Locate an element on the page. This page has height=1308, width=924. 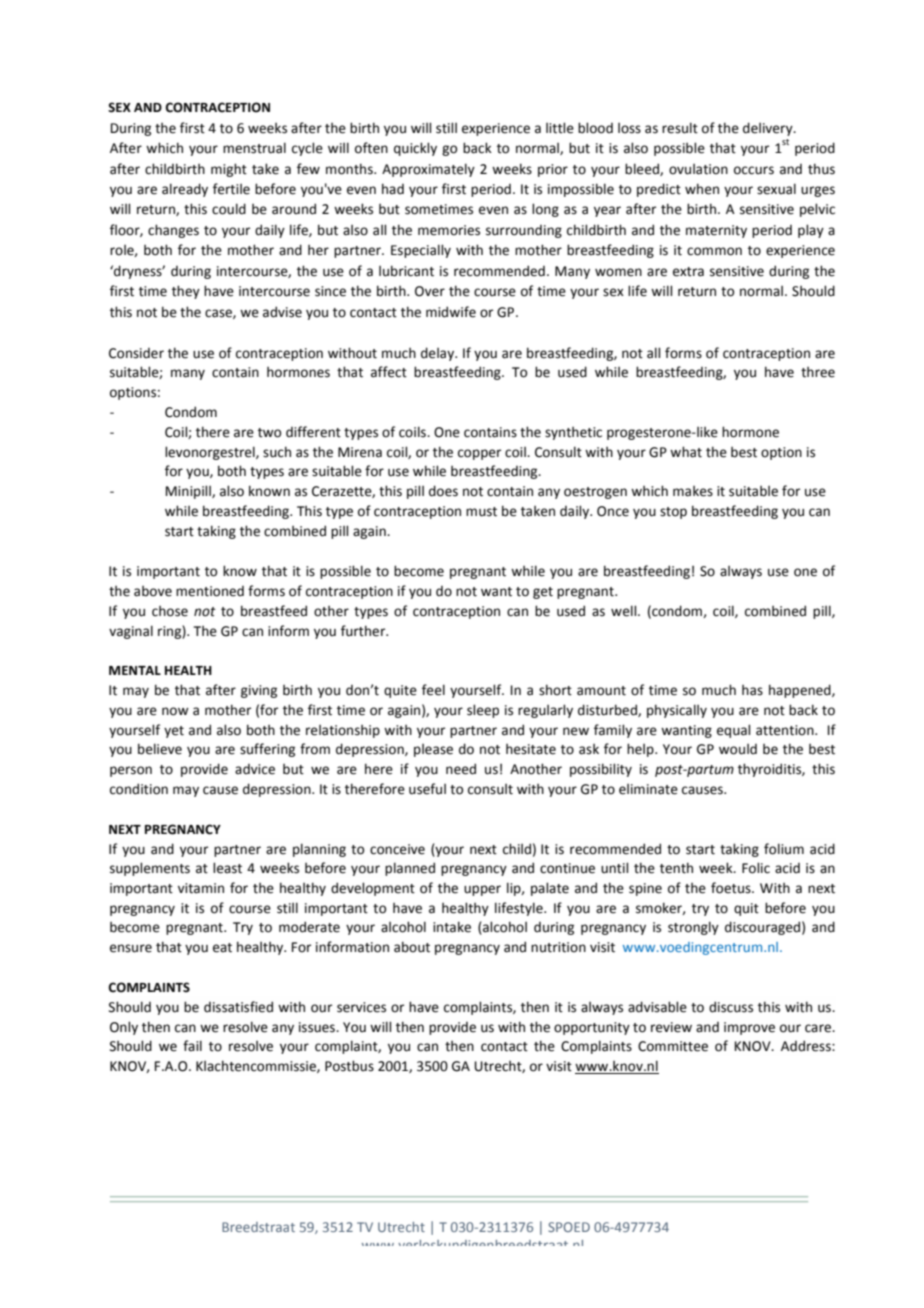
feel is located at coordinates (433, 690).
